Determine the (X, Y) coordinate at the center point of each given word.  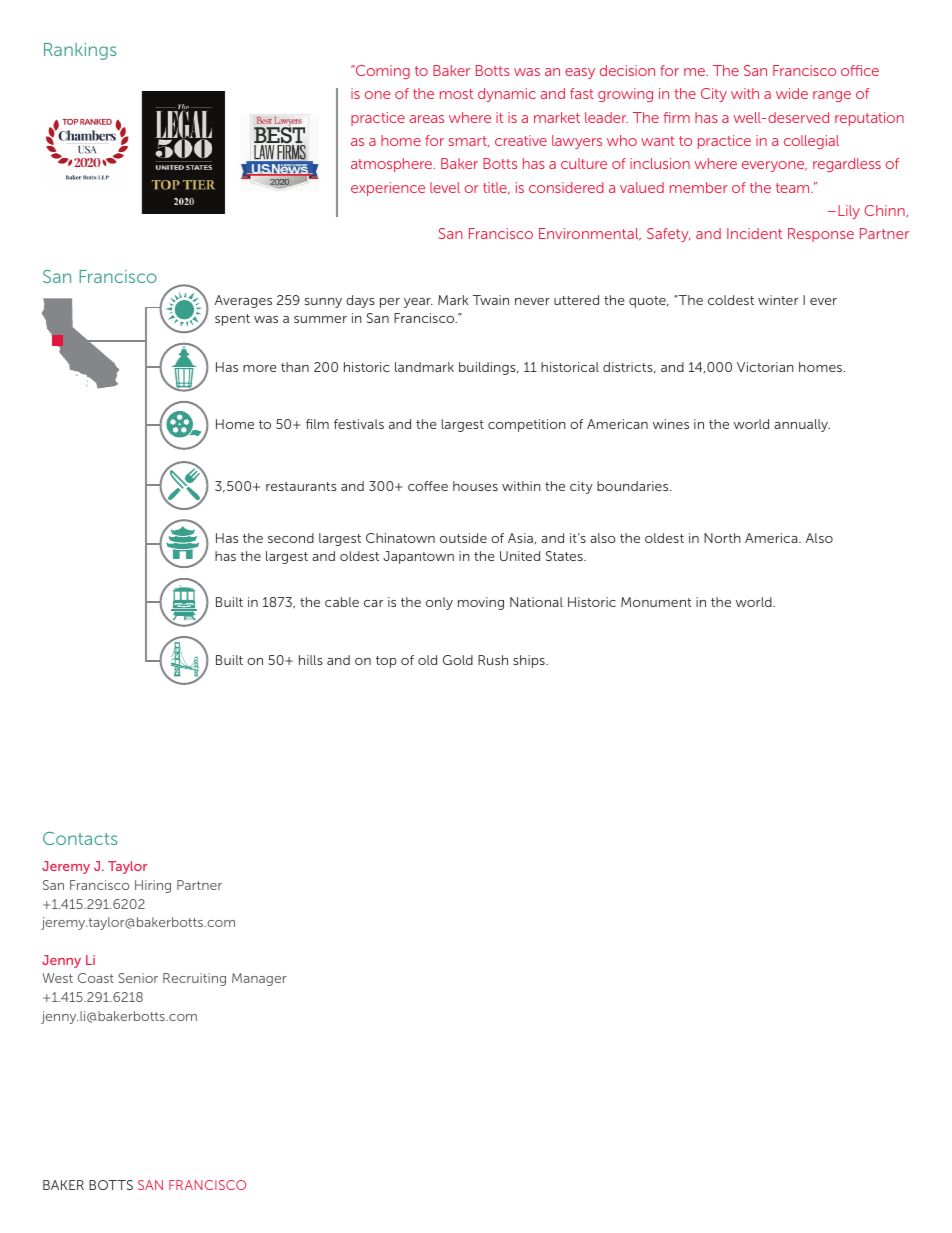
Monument (656, 602)
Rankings (80, 51)
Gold (458, 660)
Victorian (765, 367)
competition (527, 425)
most (456, 94)
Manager (259, 979)
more (260, 368)
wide (792, 93)
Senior (138, 978)
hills (311, 660)
